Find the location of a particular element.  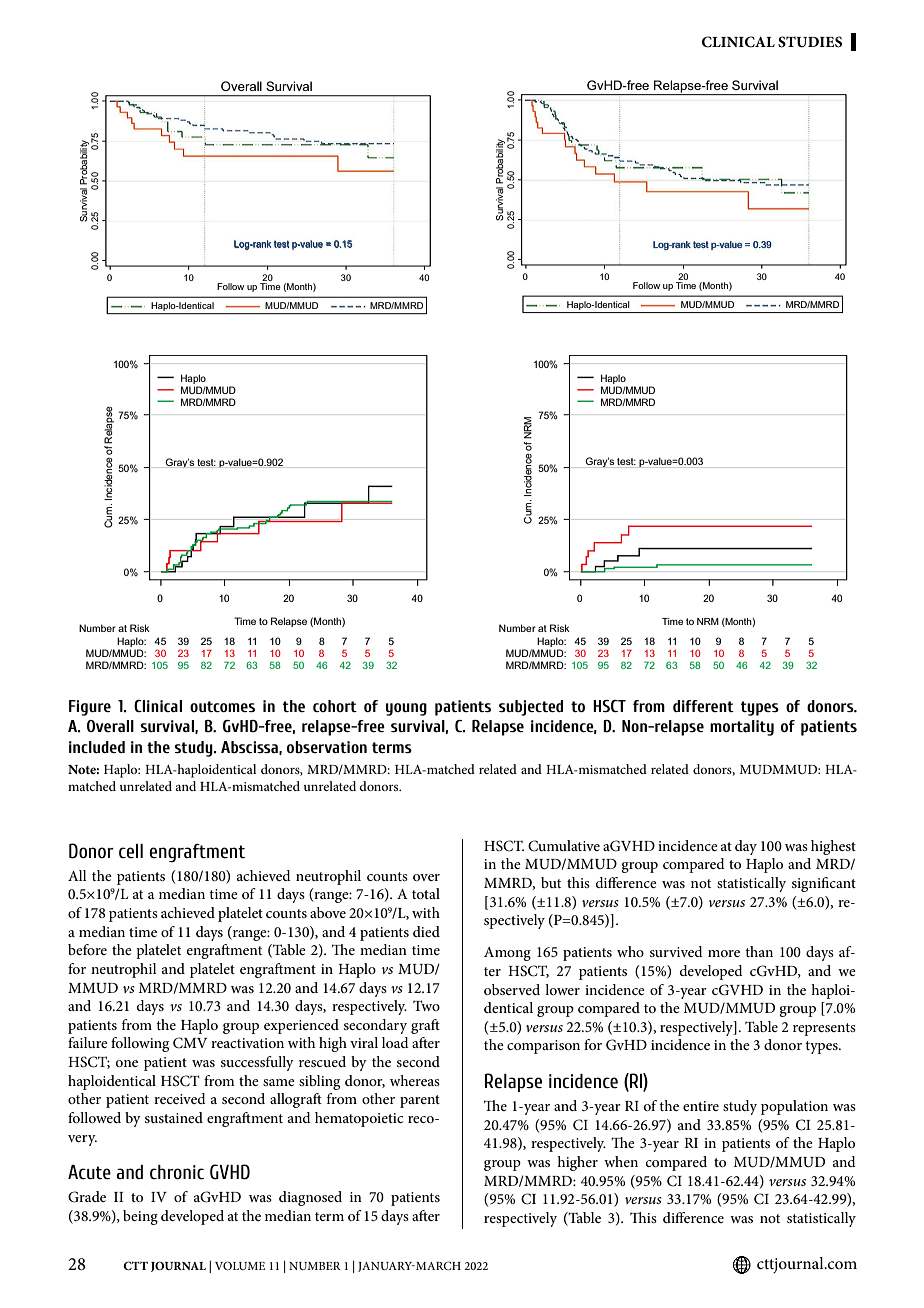

when is located at coordinates (621, 1161).
